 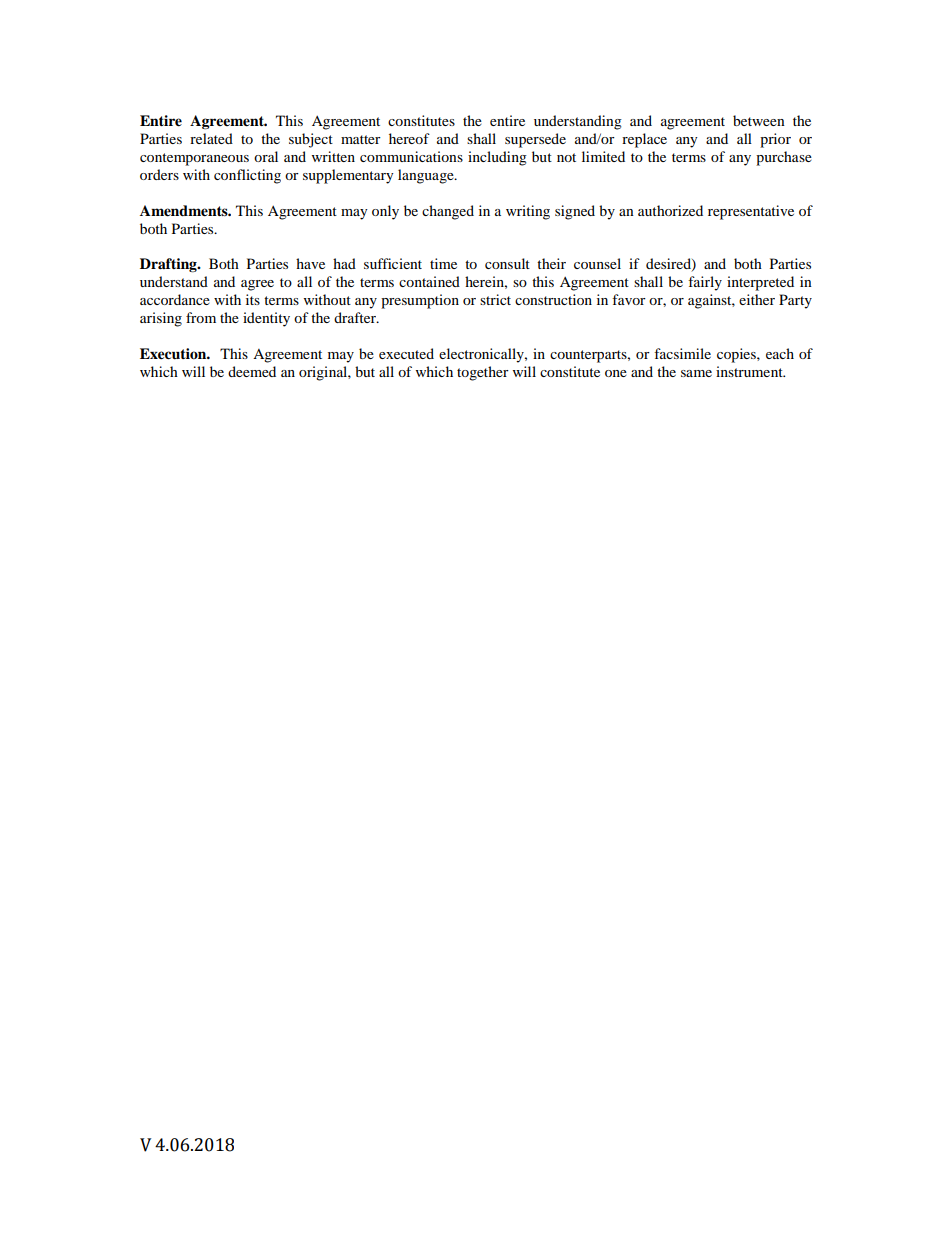 What do you see at coordinates (670, 210) in the screenshot?
I see `authorized` at bounding box center [670, 210].
